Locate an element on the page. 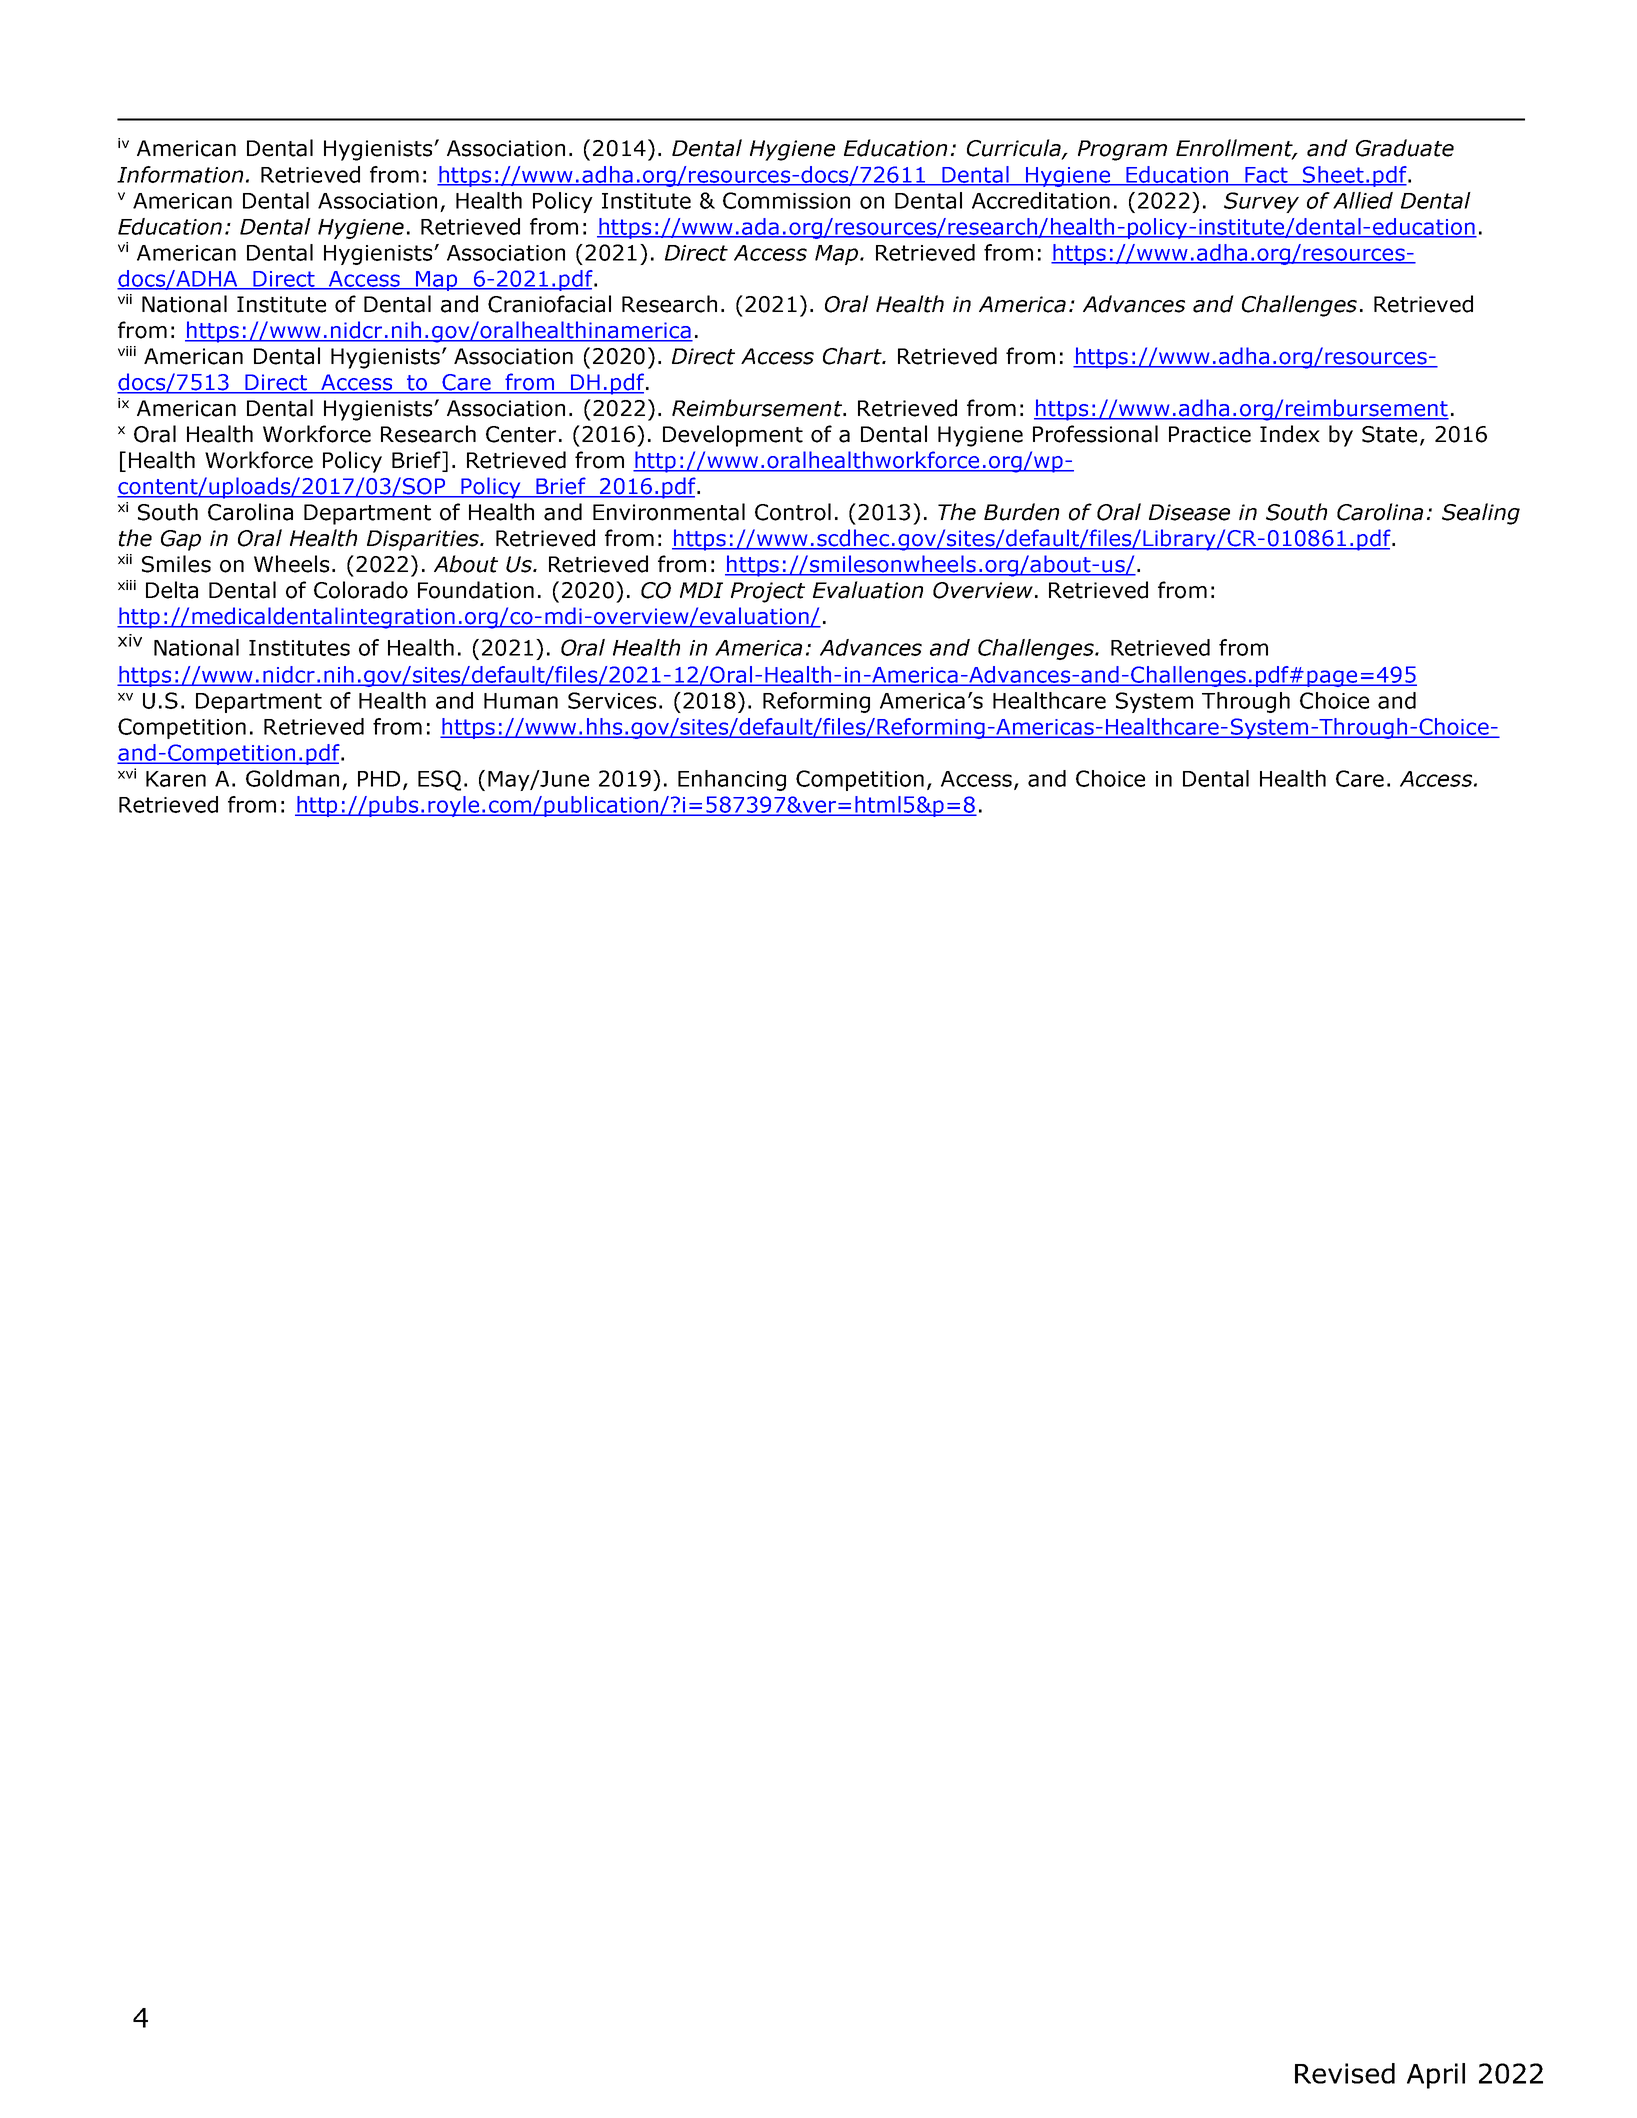  Allied is located at coordinates (1363, 200).
